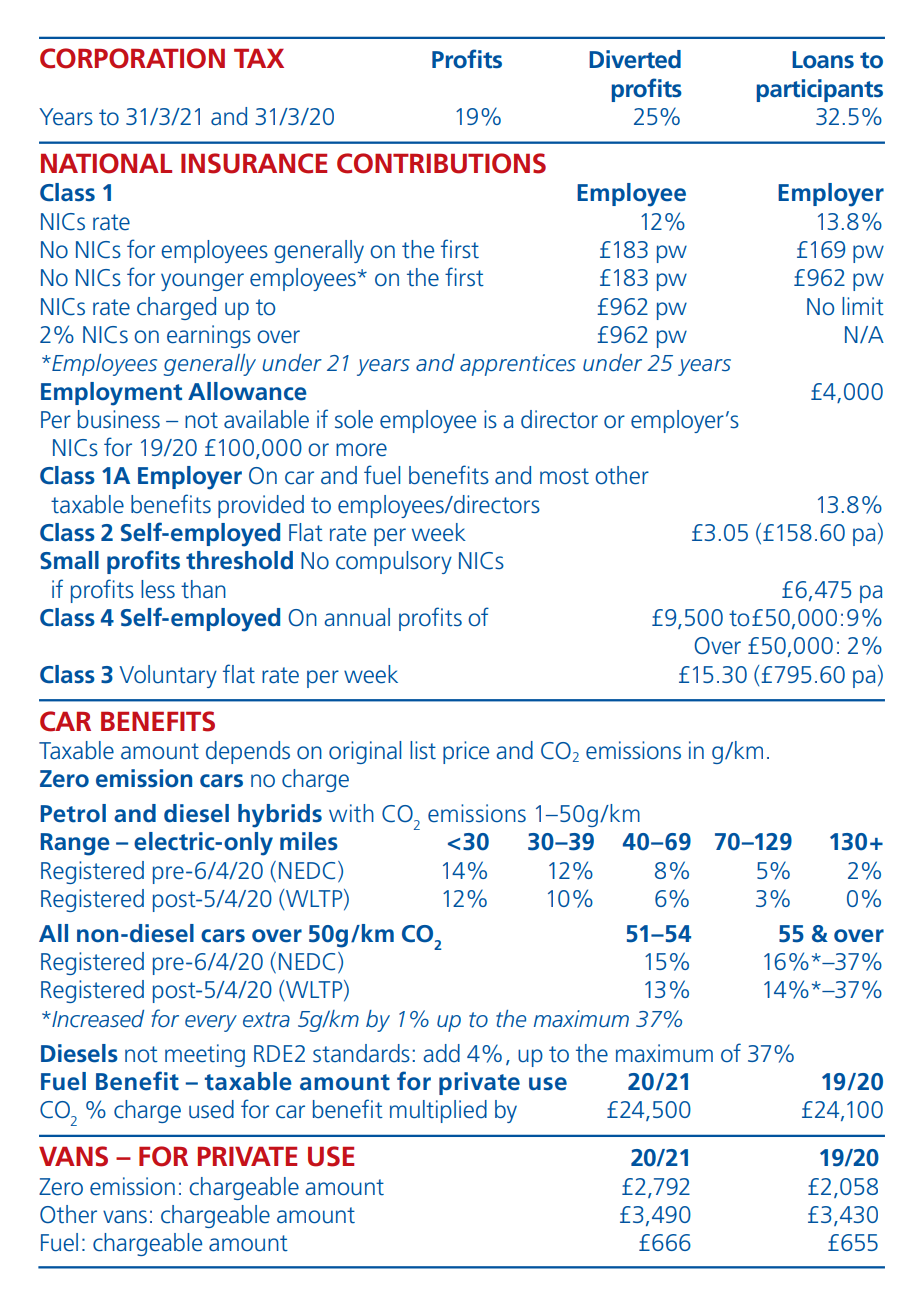 This document has height=1302, width=924. Describe the element at coordinates (820, 90) in the document. I see `participants` at that location.
